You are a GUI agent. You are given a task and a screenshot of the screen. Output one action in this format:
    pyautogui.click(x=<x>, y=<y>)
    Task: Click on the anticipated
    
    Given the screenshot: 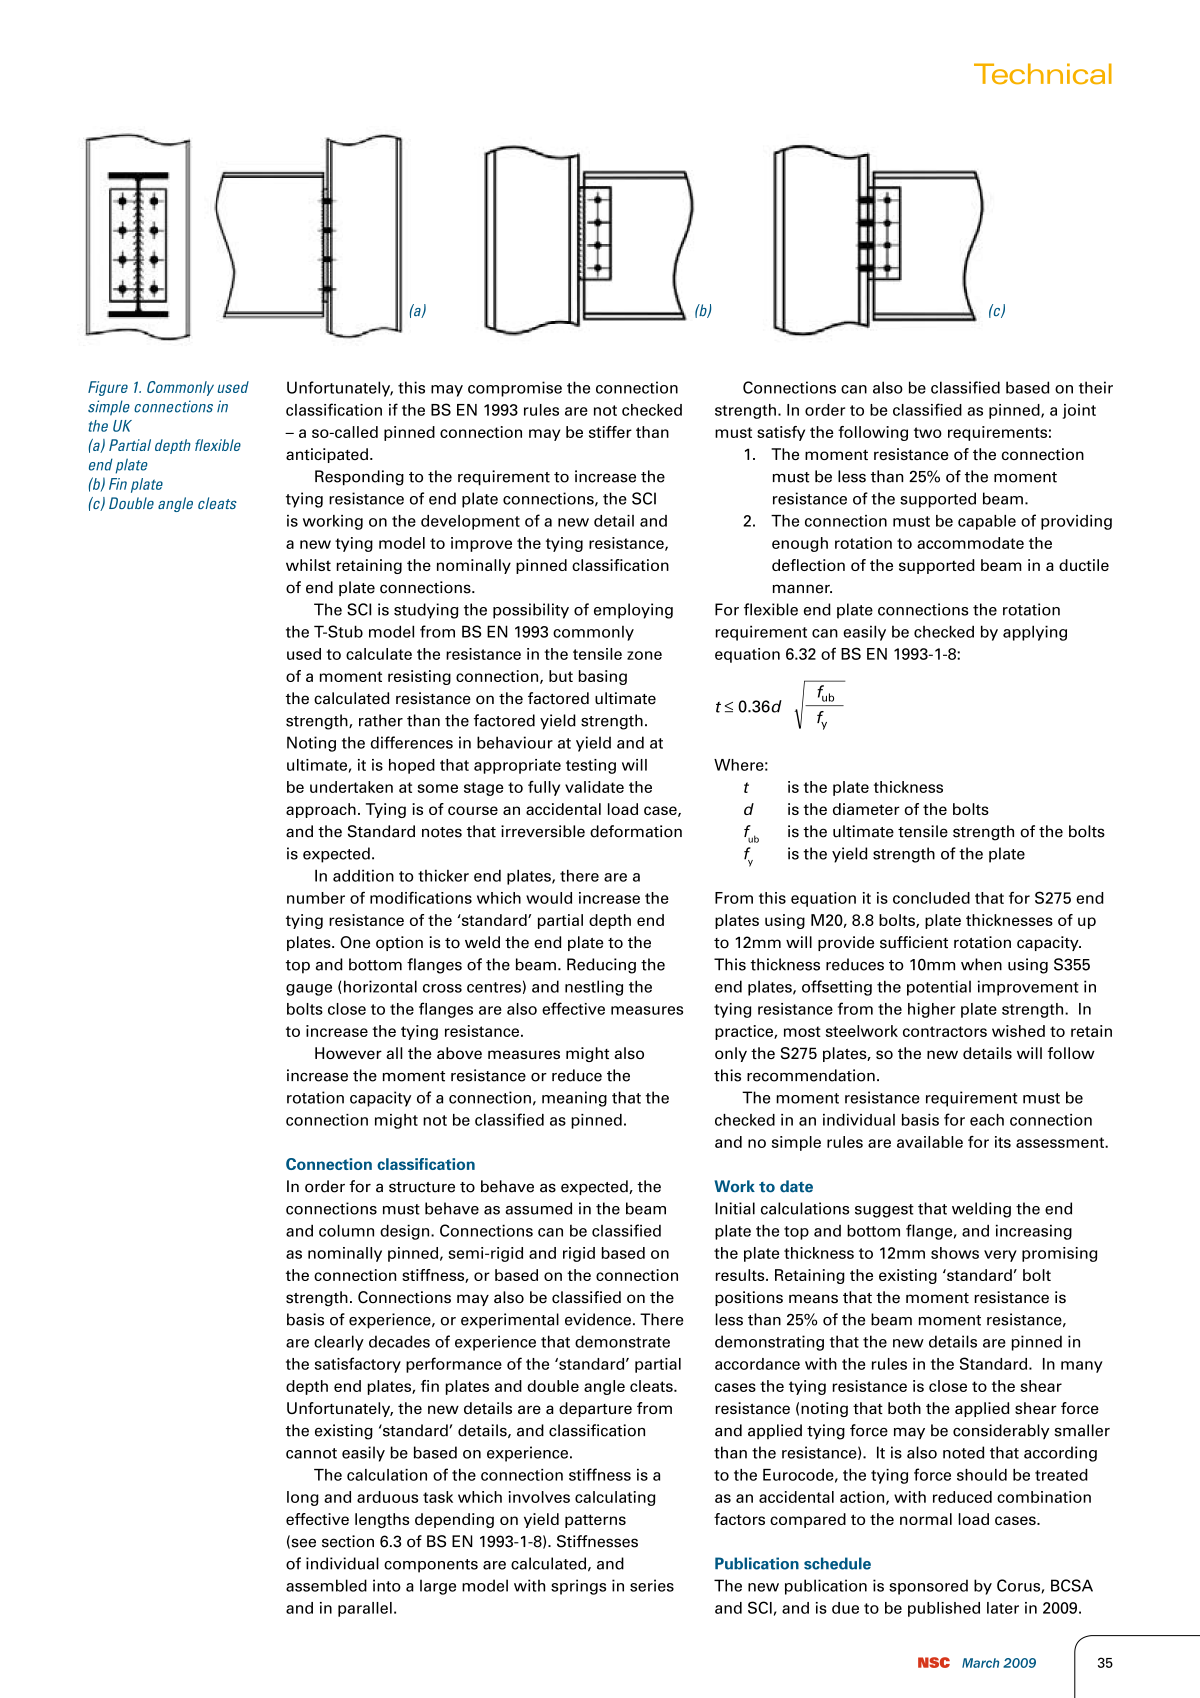 What is the action you would take?
    pyautogui.click(x=327, y=455)
